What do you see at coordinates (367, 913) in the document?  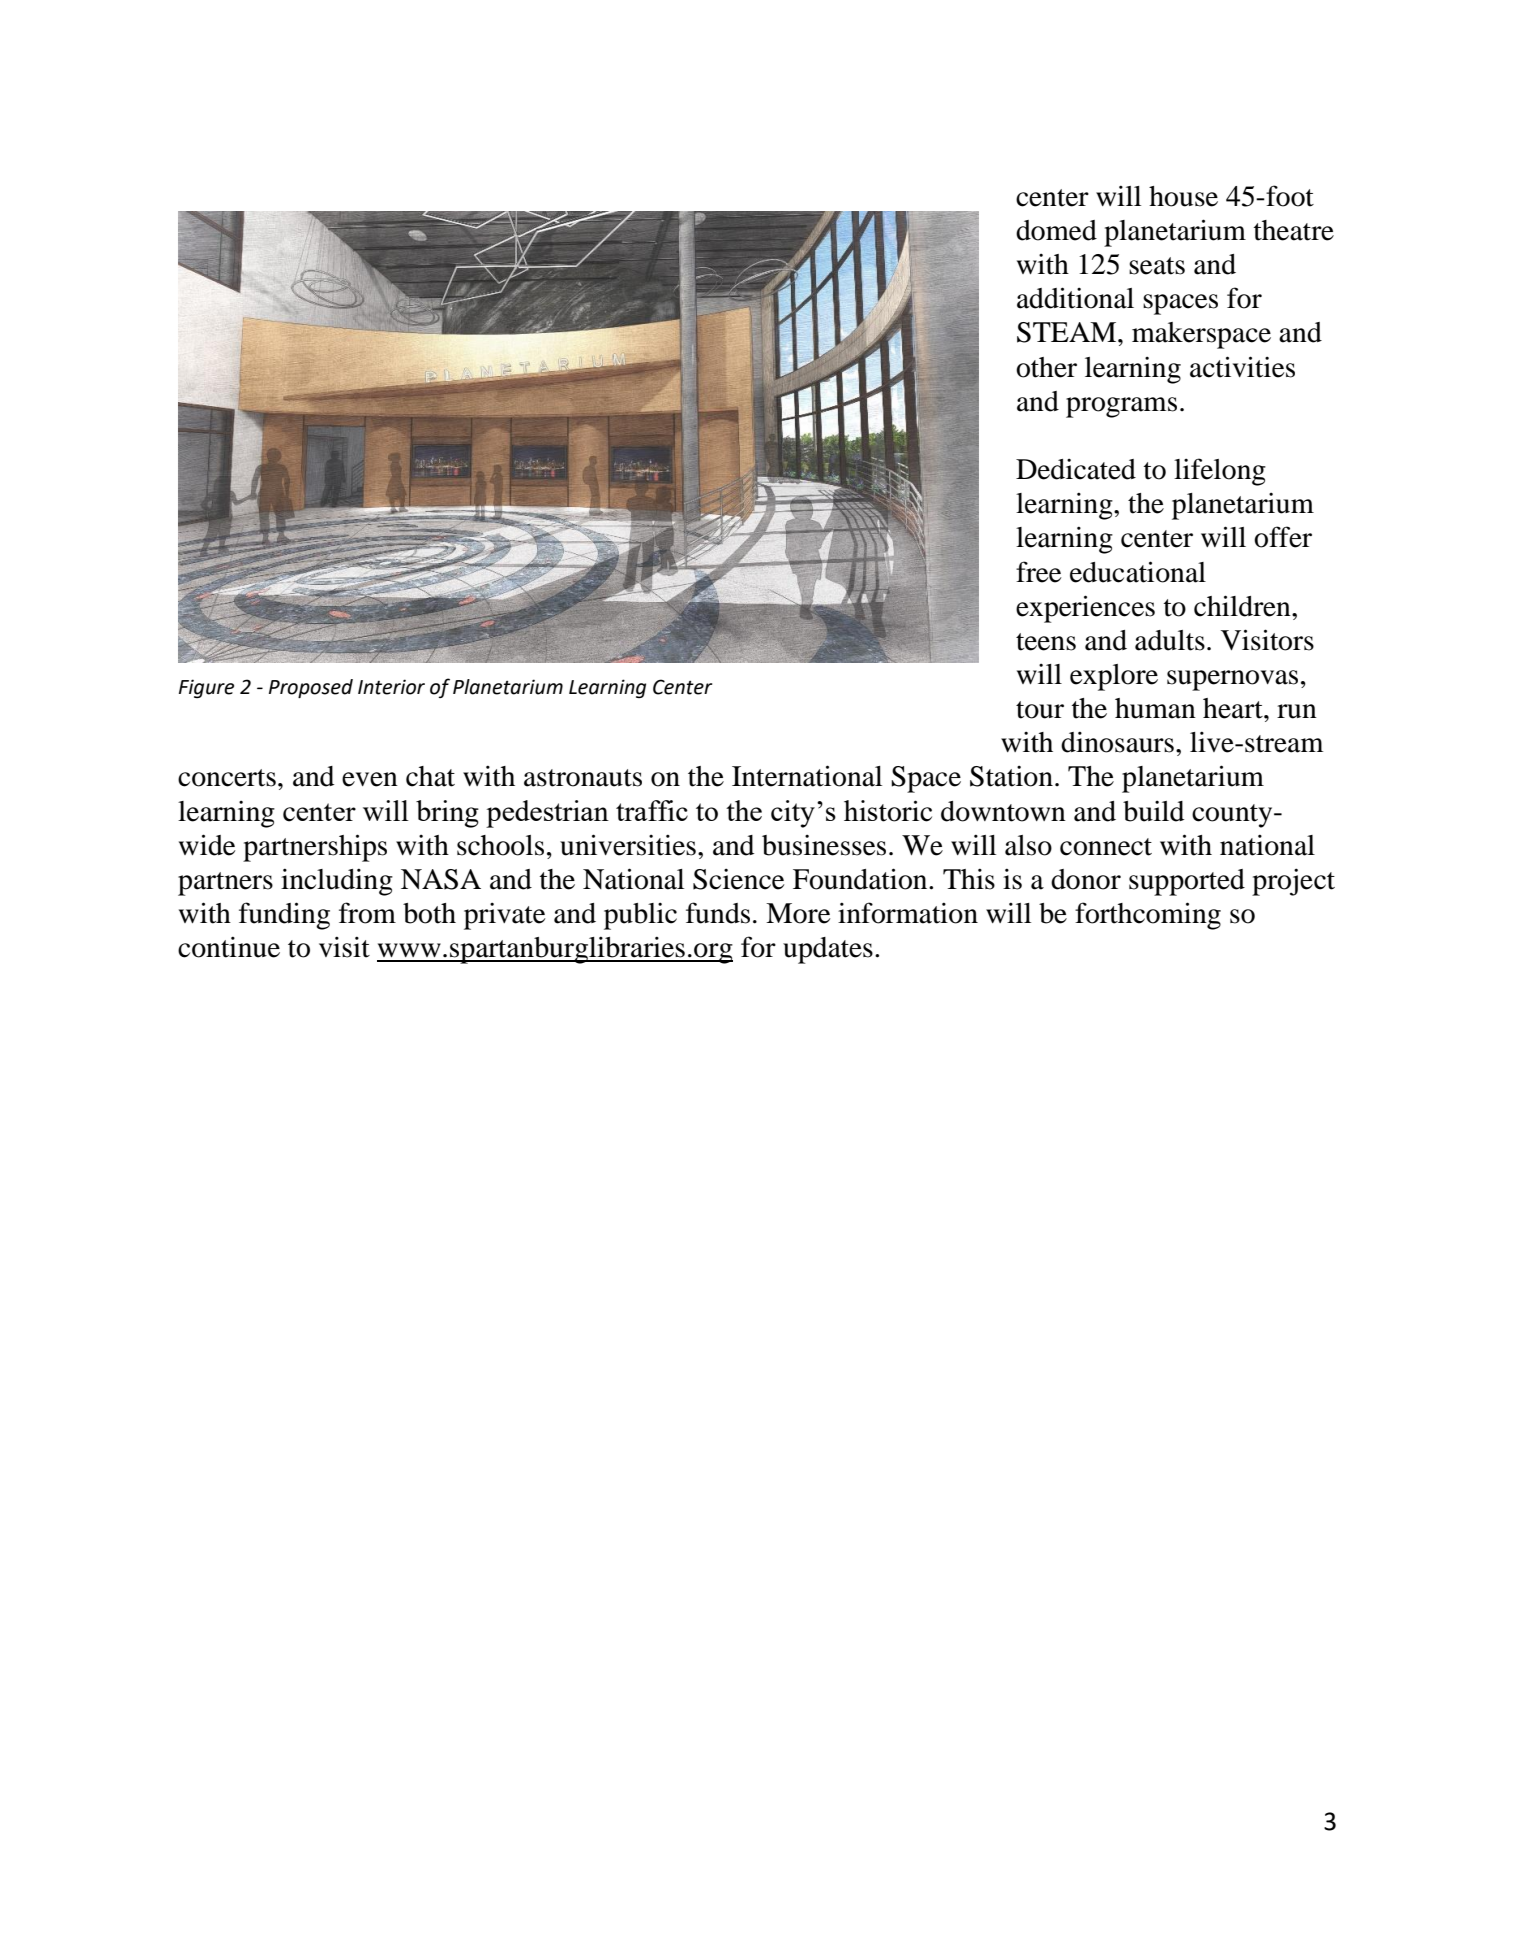 I see `from` at bounding box center [367, 913].
